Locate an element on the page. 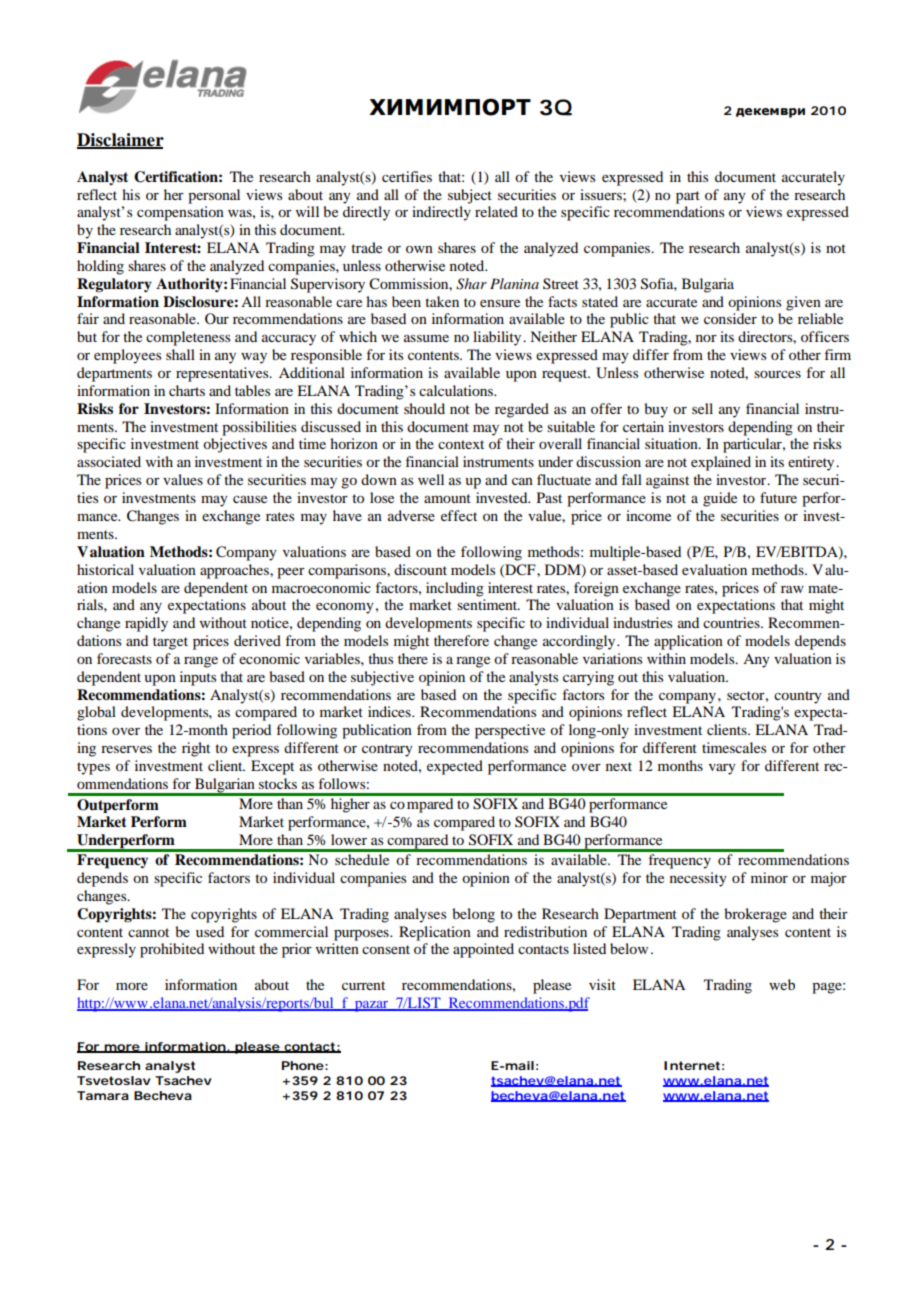  issuers is located at coordinates (602, 194).
